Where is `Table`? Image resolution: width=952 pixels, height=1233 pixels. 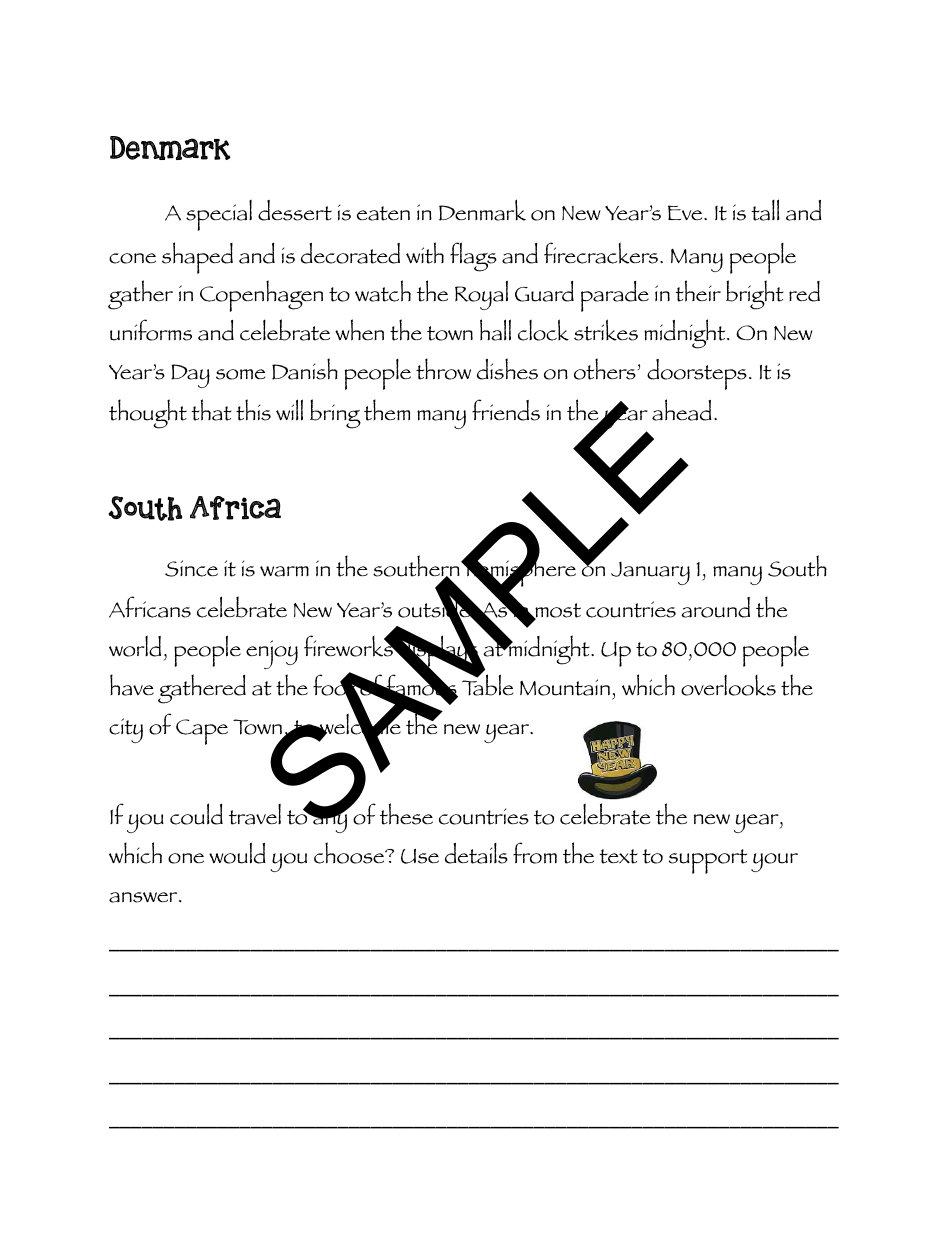 Table is located at coordinates (487, 684).
